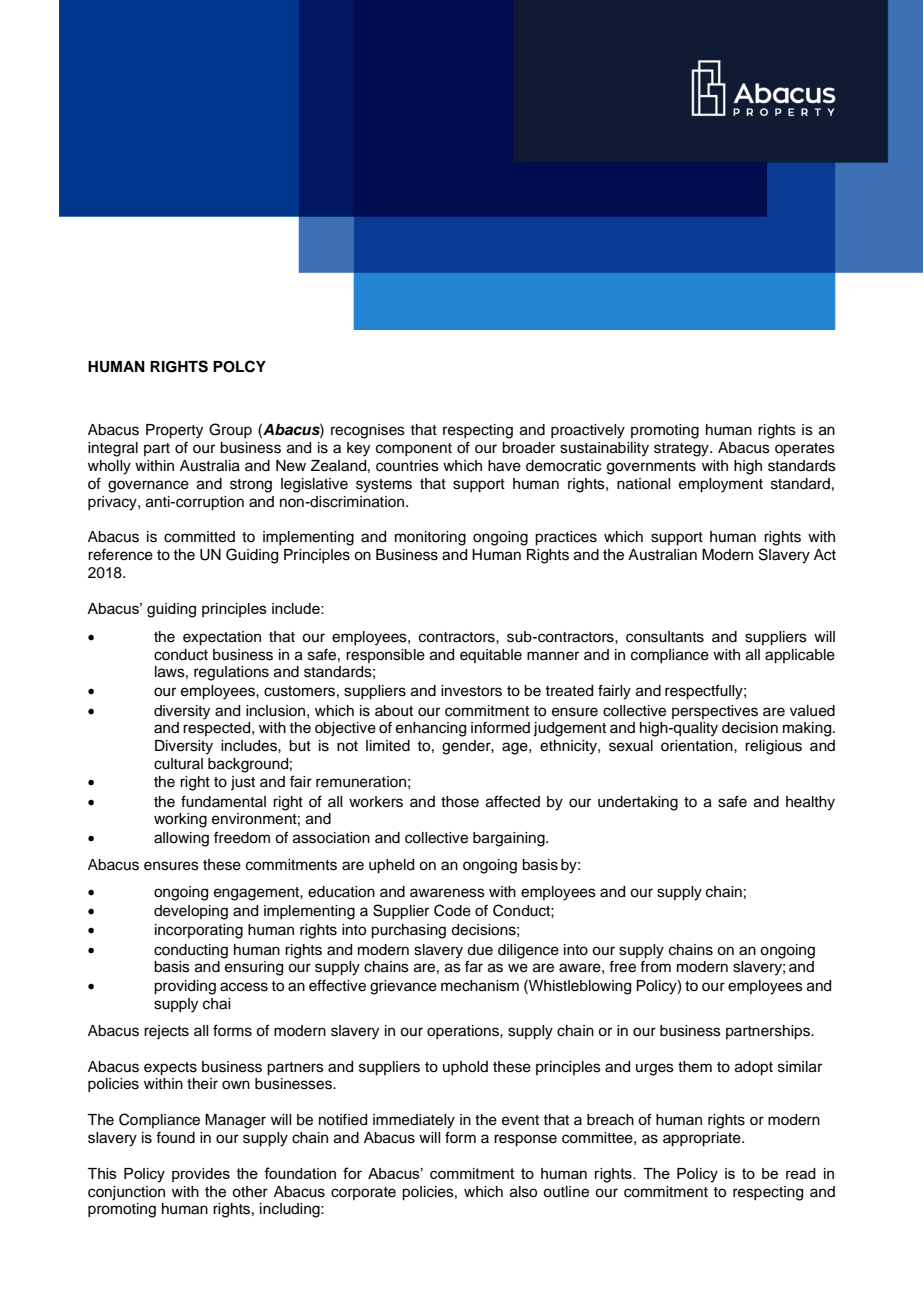  I want to click on from, so click(655, 967).
